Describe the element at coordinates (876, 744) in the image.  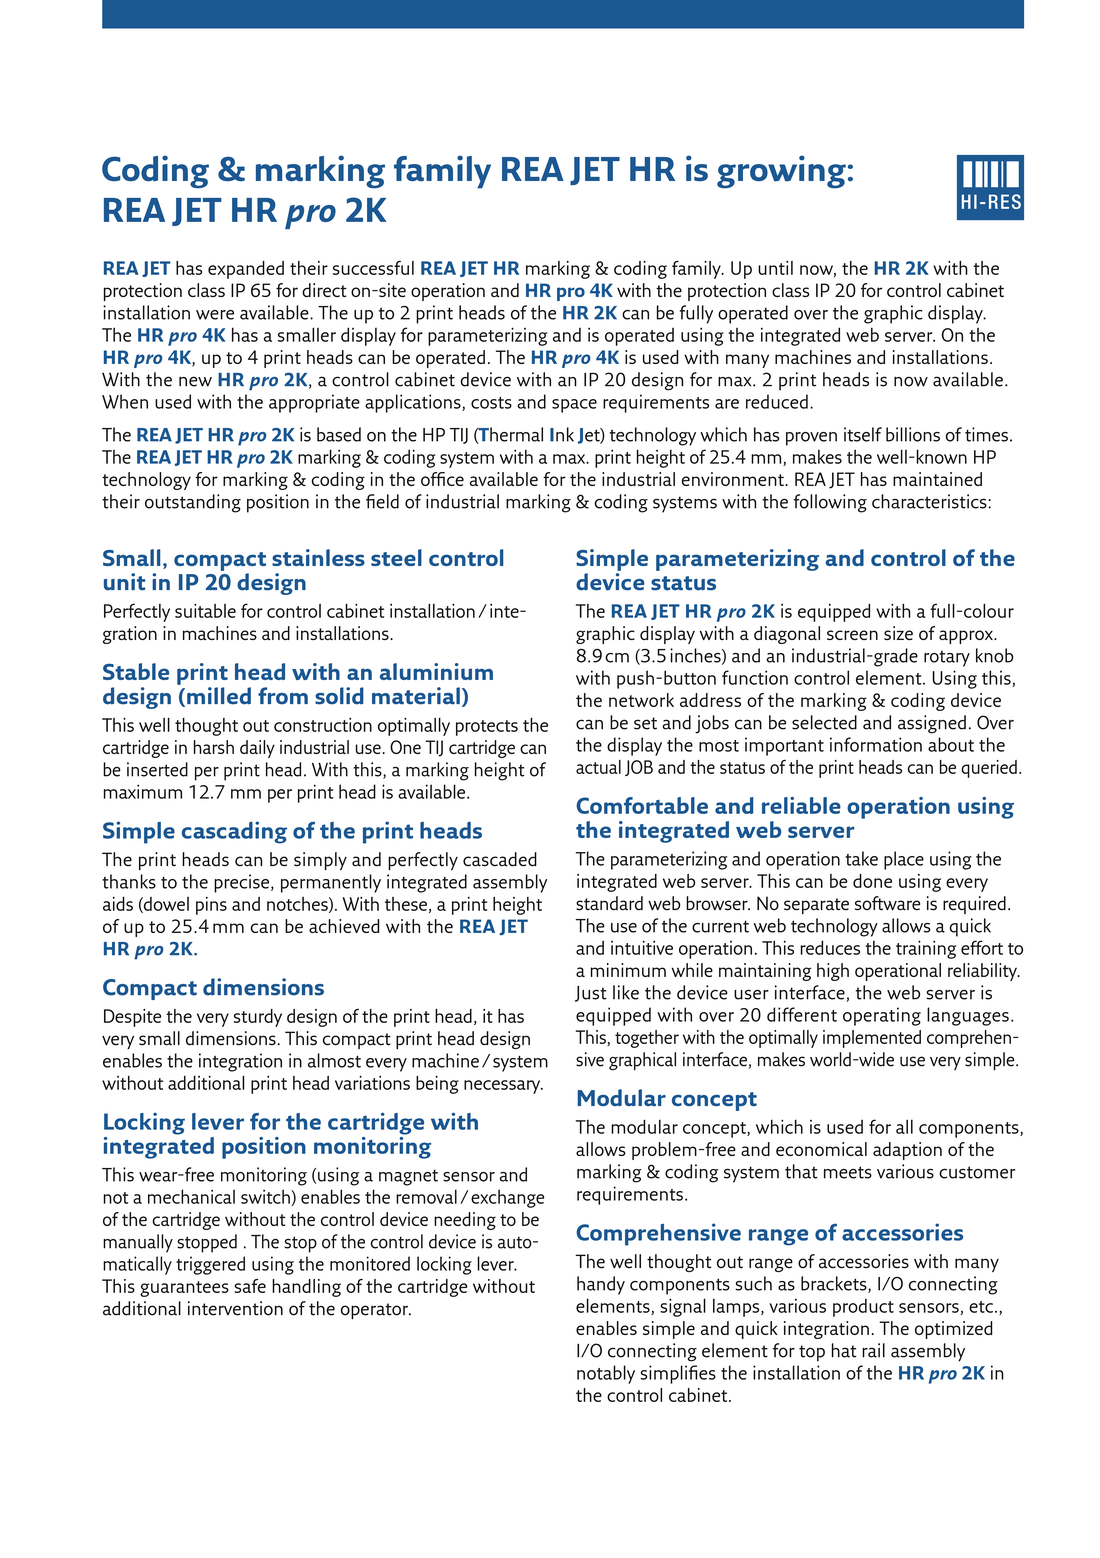
I see `information` at that location.
